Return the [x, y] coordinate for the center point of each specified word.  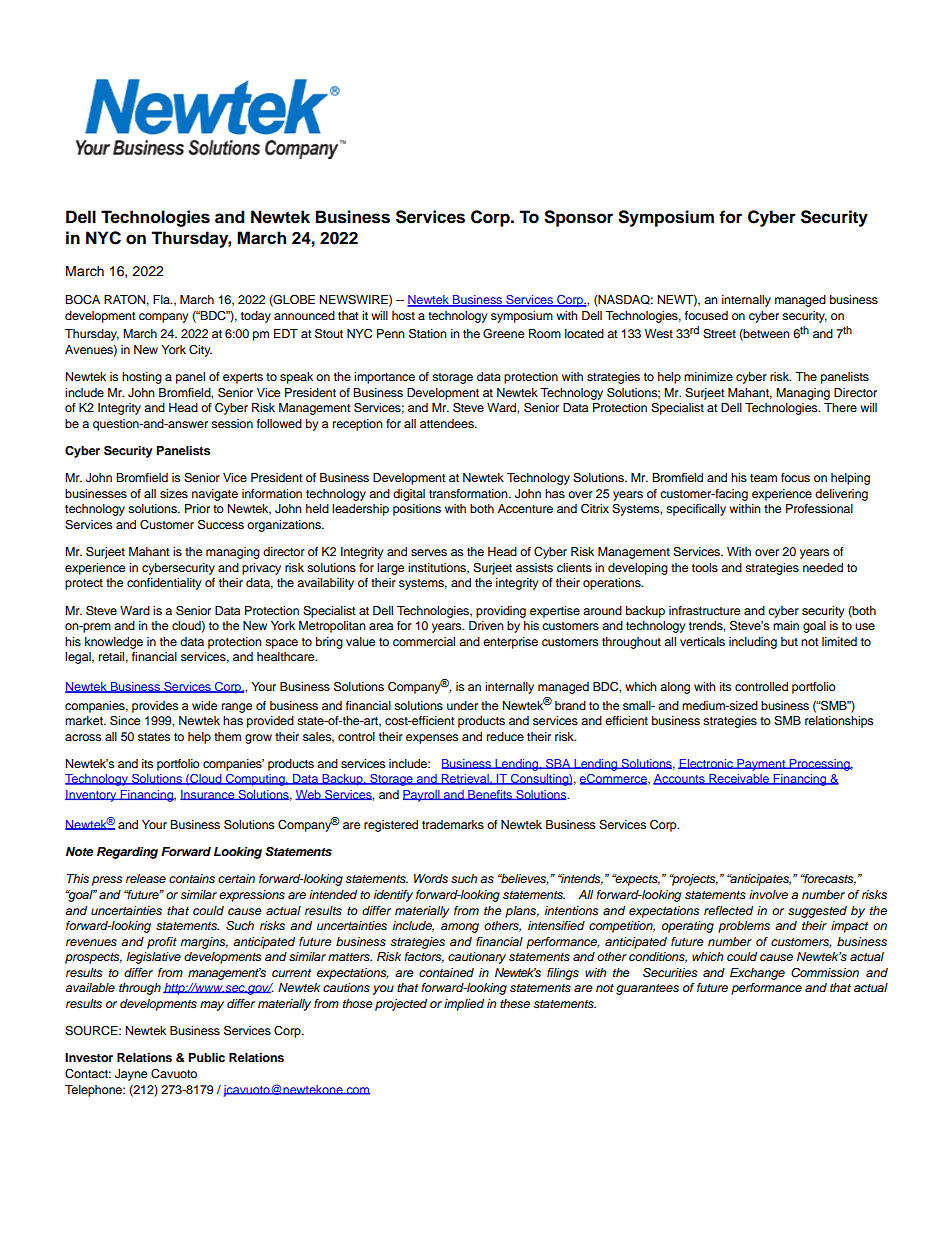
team [763, 478]
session [232, 423]
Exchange [757, 974]
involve [768, 894]
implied [464, 1005]
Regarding [127, 853]
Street [719, 334]
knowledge [114, 643]
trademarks [453, 824]
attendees [448, 423]
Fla [162, 299]
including [753, 643]
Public [207, 1057]
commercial [424, 641]
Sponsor [578, 218]
